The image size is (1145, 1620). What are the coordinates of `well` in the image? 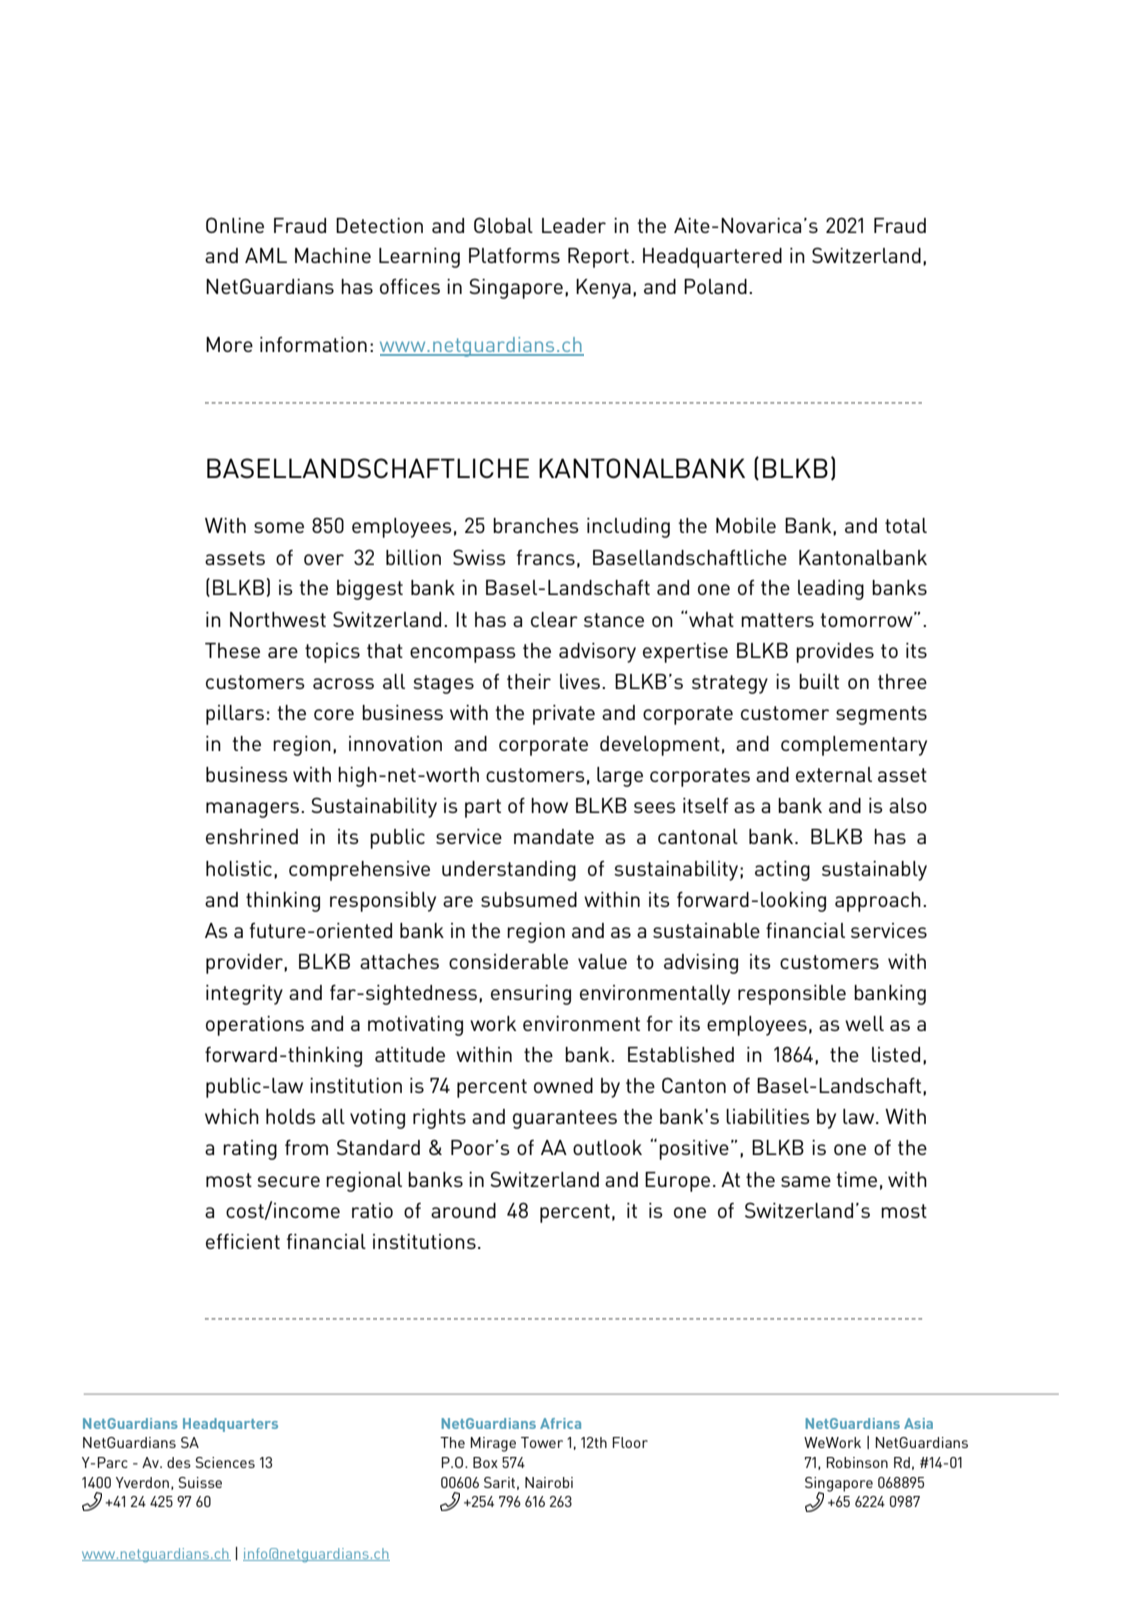 It's located at (864, 1023).
